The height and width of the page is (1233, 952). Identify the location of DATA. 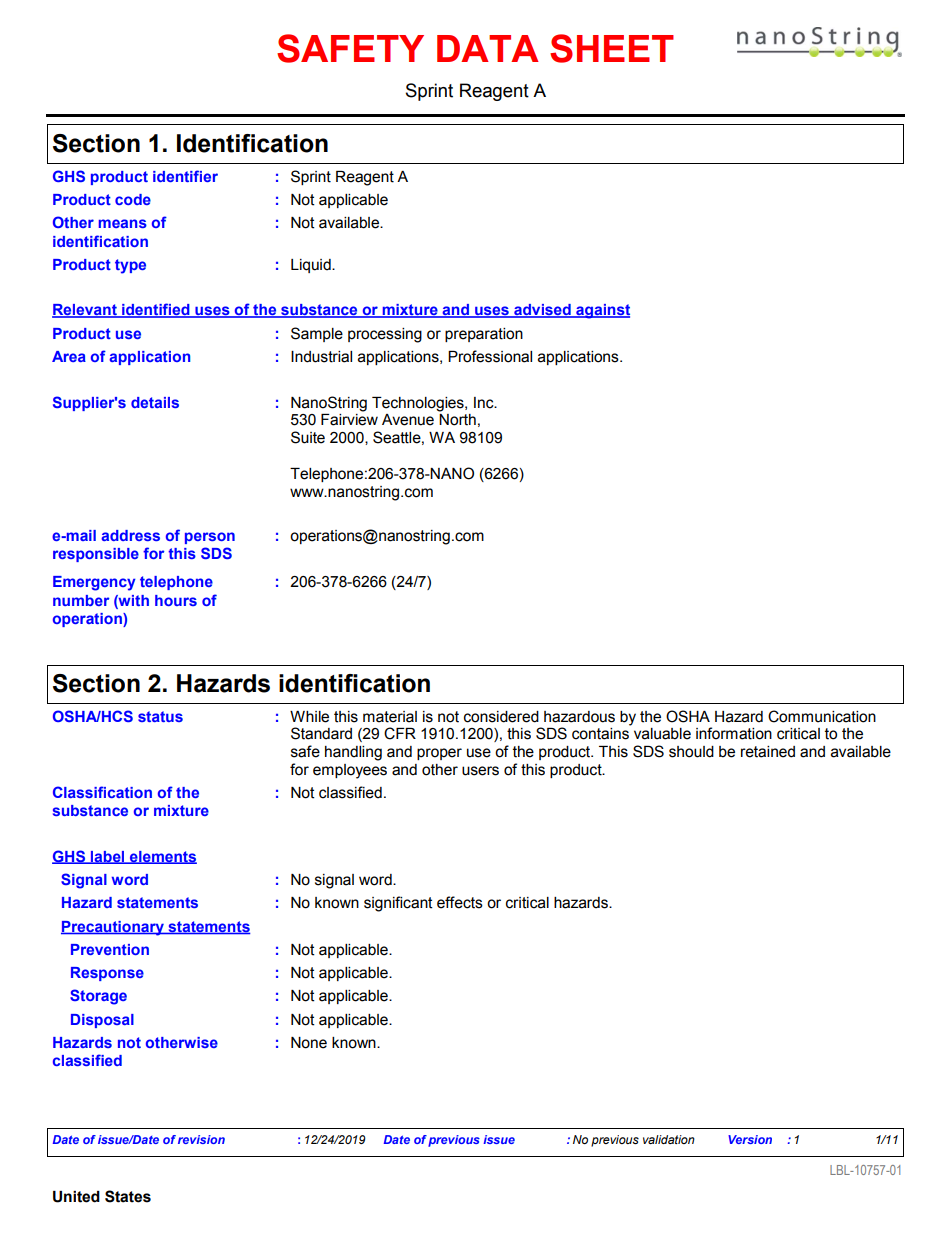
(488, 48).
